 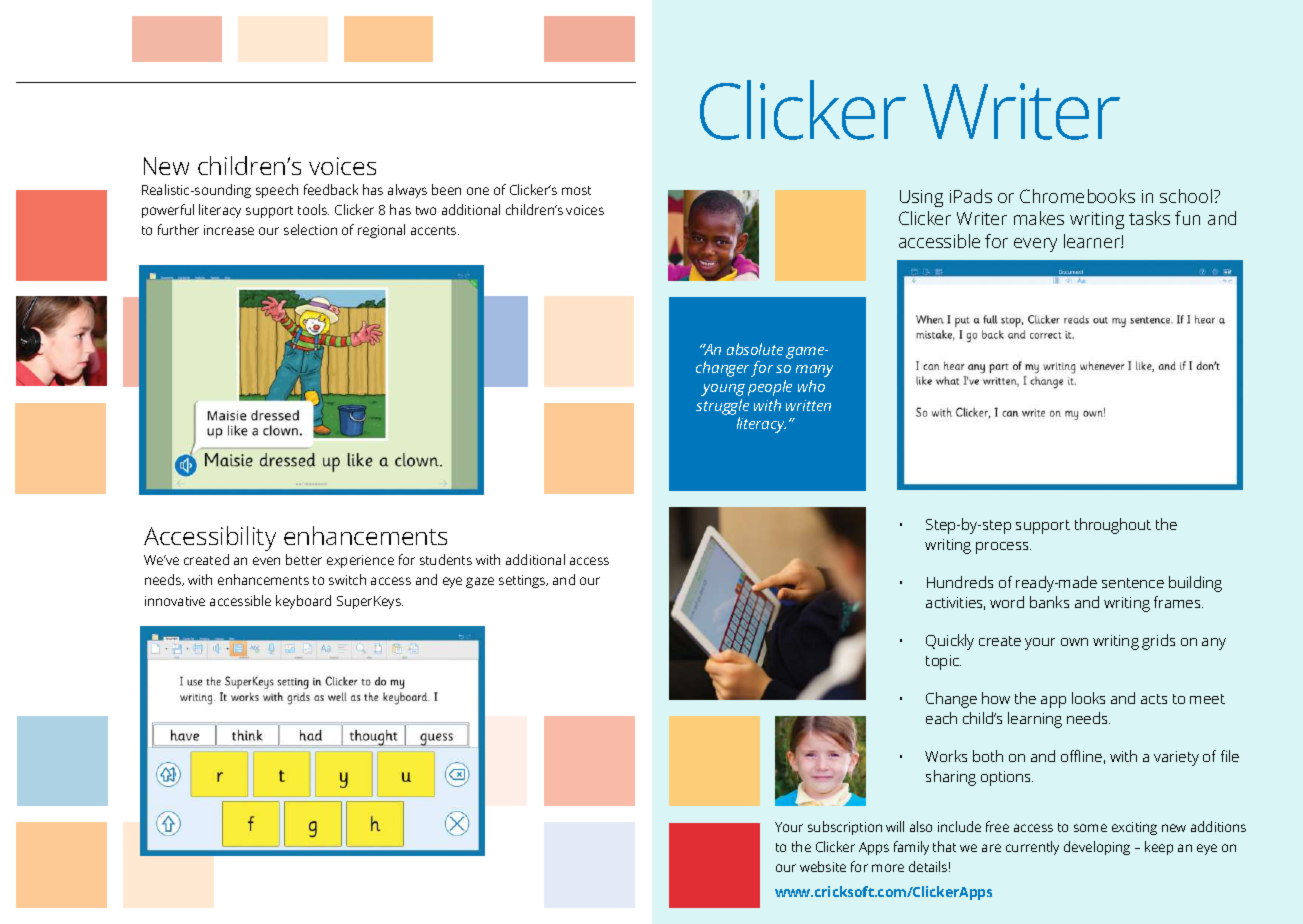 I want to click on subscription, so click(x=845, y=828).
